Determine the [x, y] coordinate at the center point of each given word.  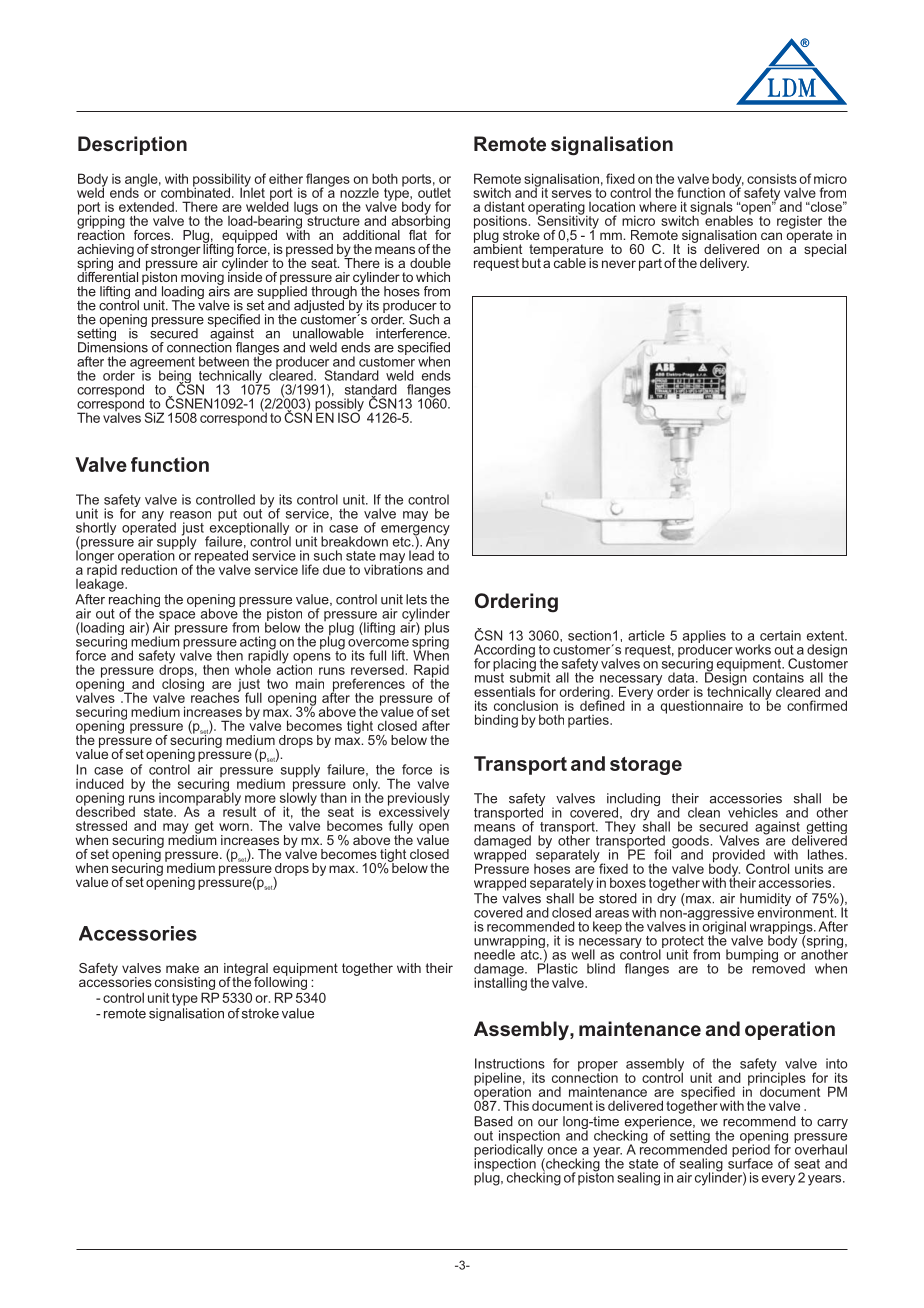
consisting [185, 983]
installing [500, 983]
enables [728, 219]
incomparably [200, 799]
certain [780, 635]
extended [146, 207]
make [182, 968]
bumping [752, 957]
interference [412, 333]
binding [496, 721]
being [176, 378]
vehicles [753, 812]
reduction [149, 568]
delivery [724, 264]
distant [504, 206]
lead [421, 554]
